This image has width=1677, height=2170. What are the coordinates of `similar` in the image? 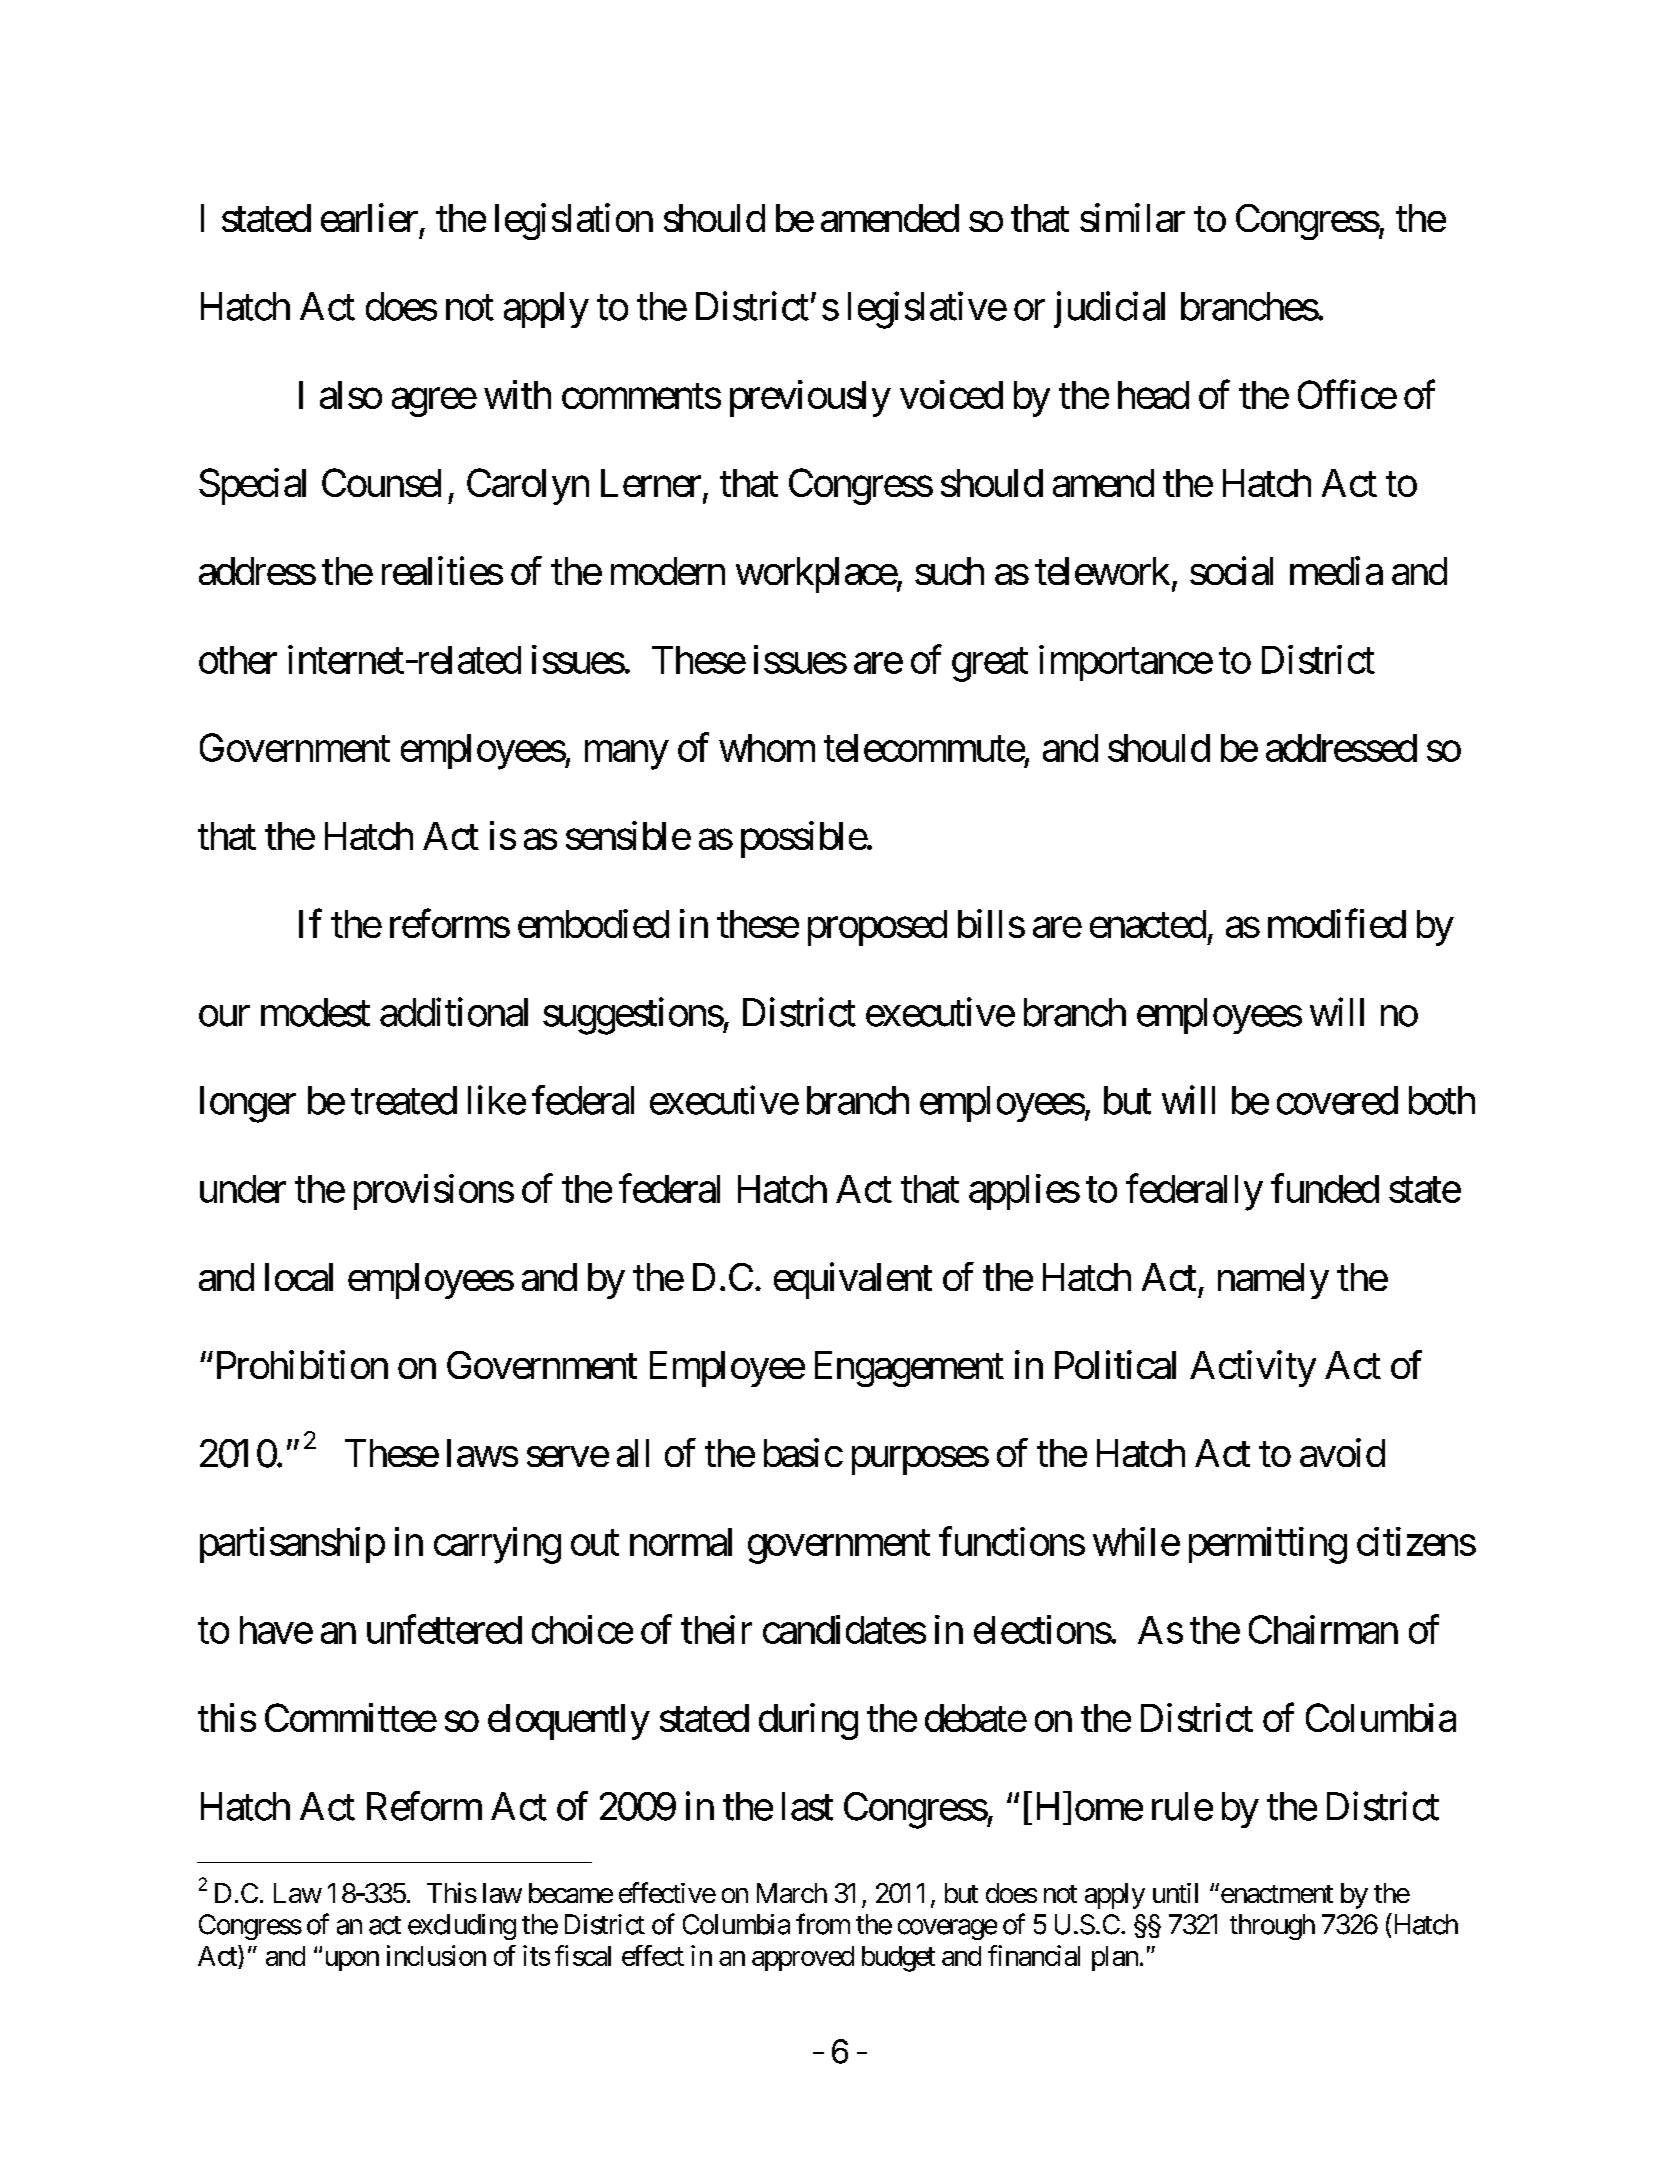 It's located at (1132, 217).
